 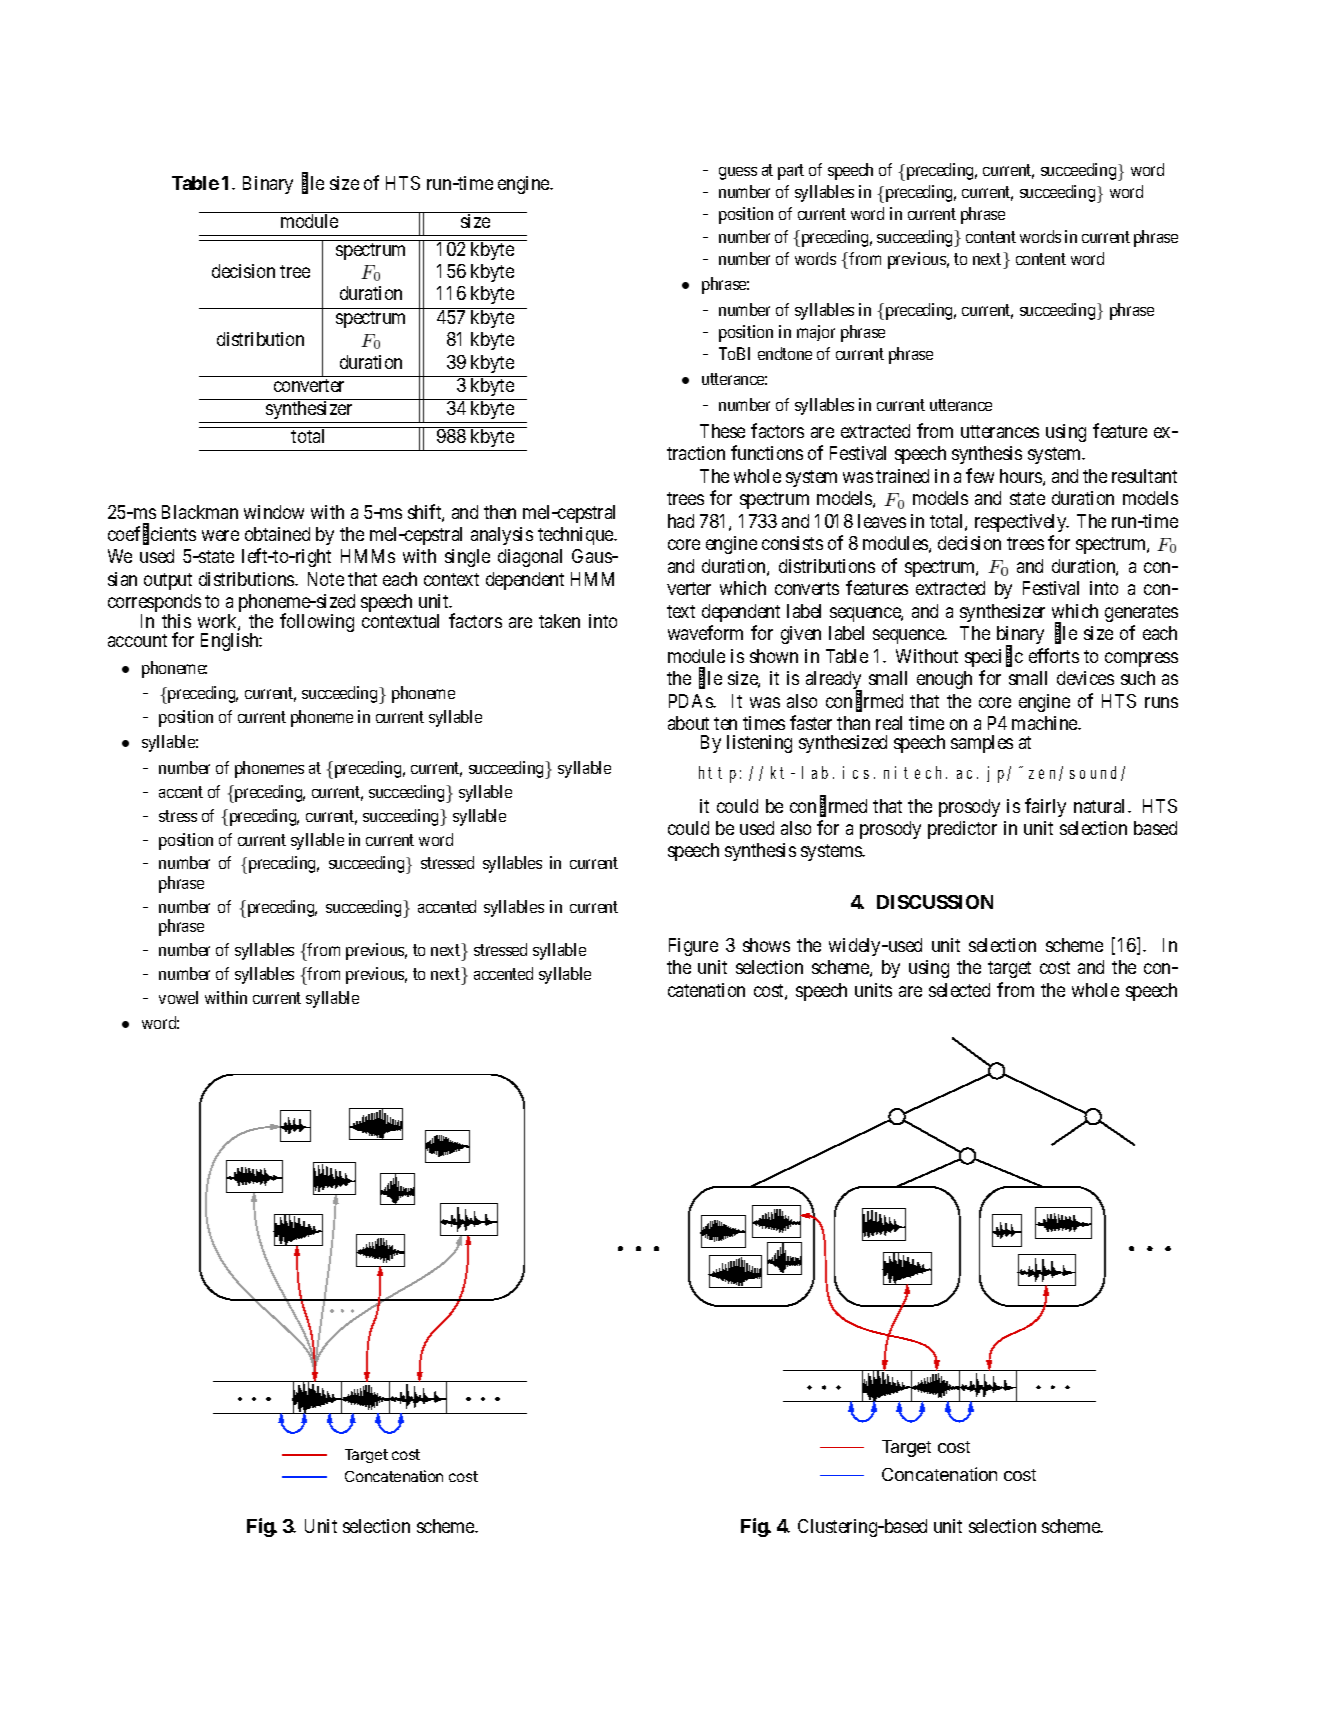 What do you see at coordinates (559, 621) in the page?
I see `taken` at bounding box center [559, 621].
